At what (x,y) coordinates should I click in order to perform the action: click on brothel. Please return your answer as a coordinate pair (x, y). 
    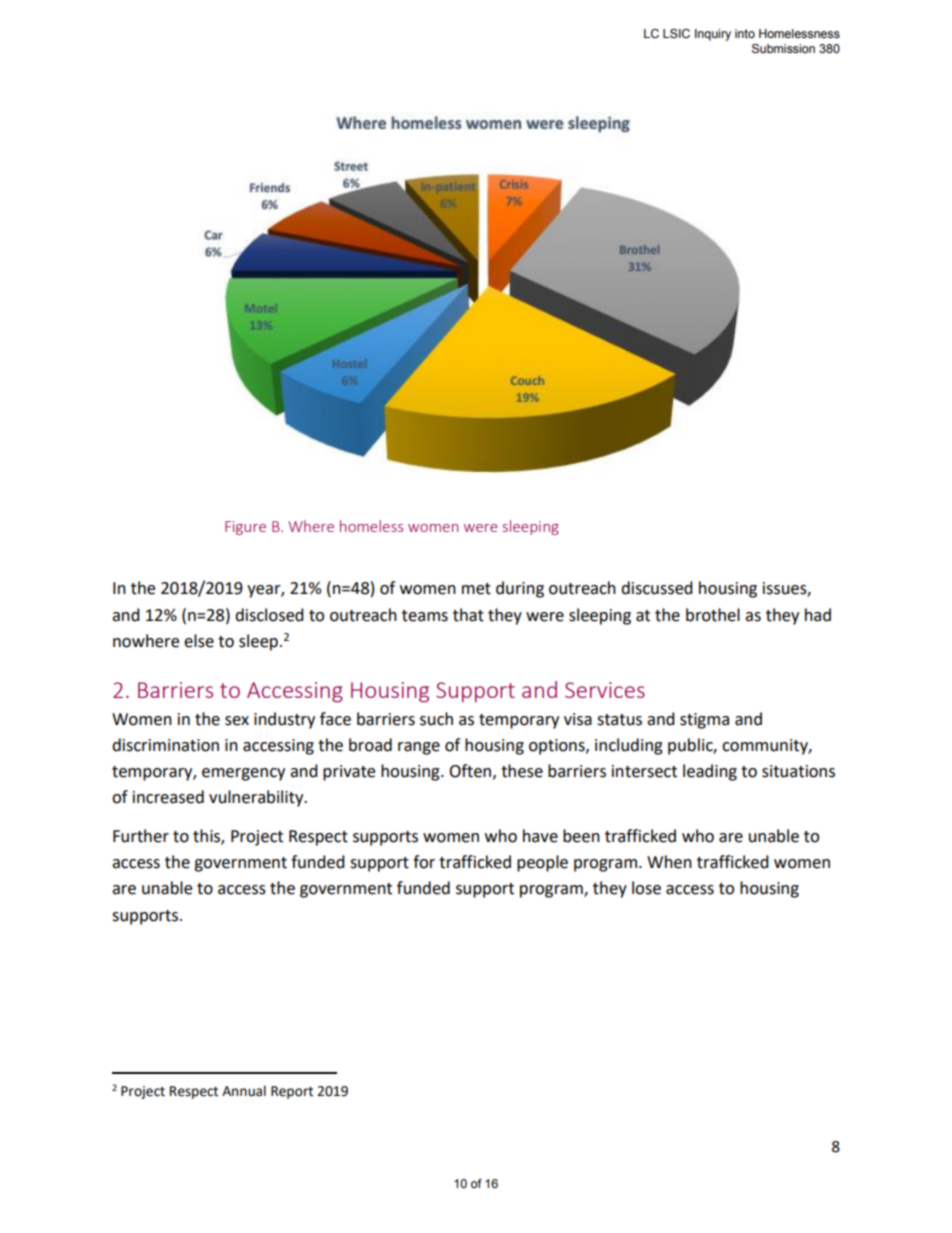
    Looking at the image, I should click on (713, 615).
